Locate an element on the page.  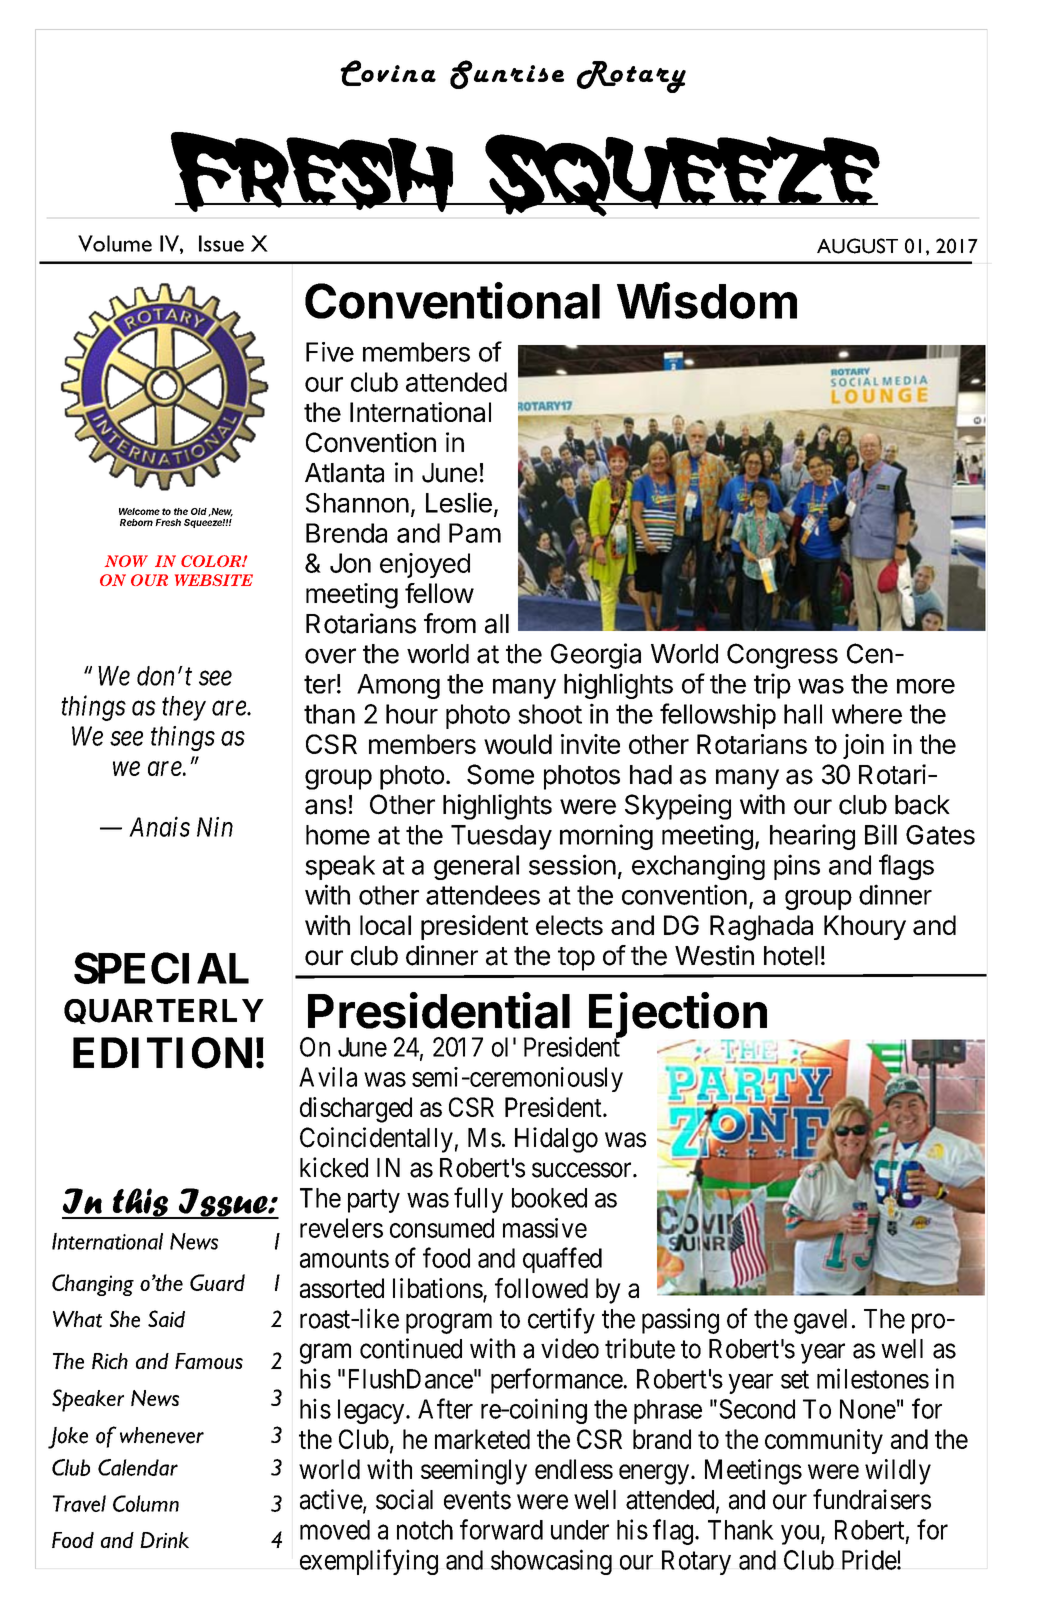
Drink is located at coordinates (164, 1540).
